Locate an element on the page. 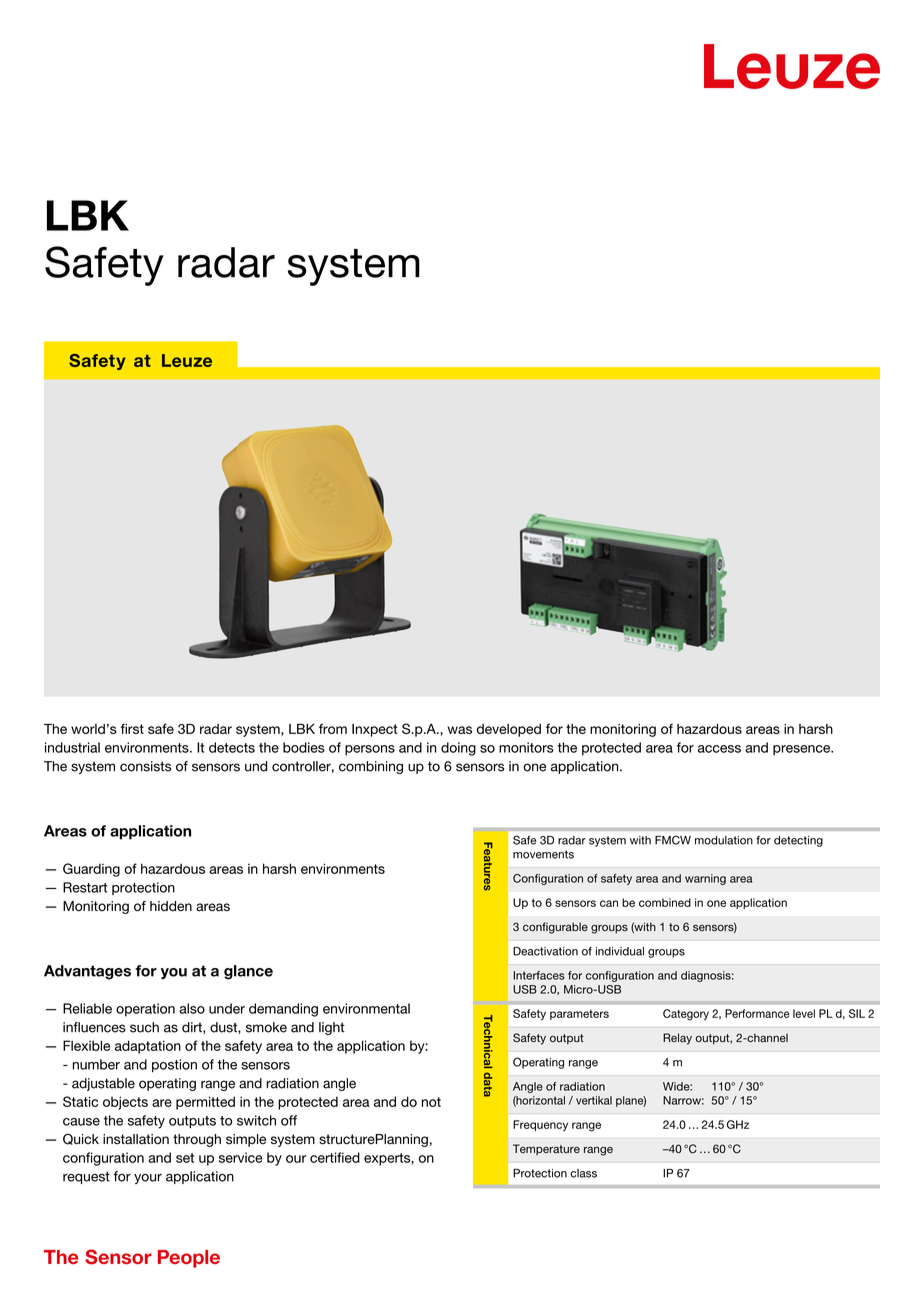 The height and width of the image is (1308, 924). detects is located at coordinates (232, 747).
